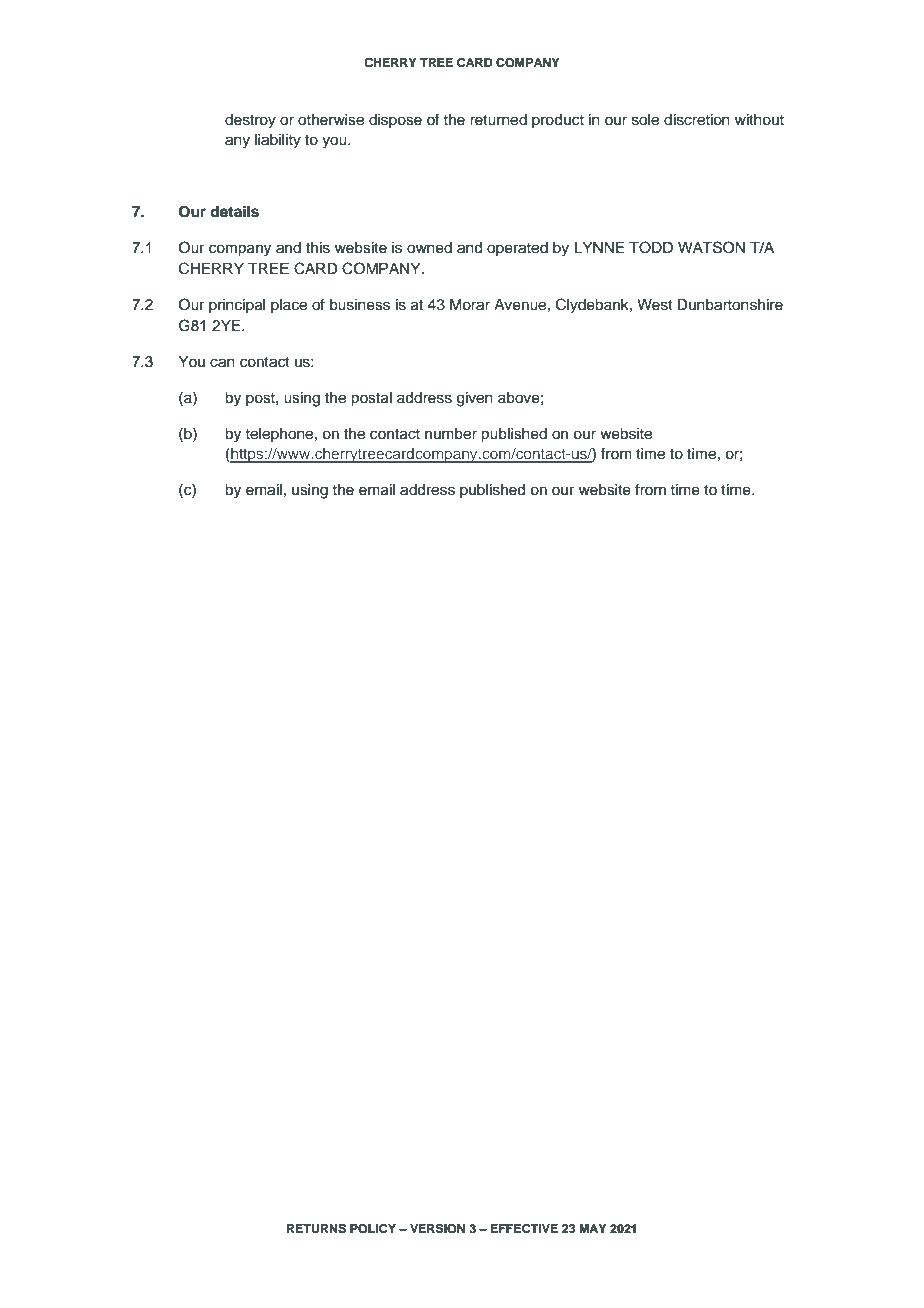 The image size is (924, 1308). I want to click on returned, so click(498, 120).
